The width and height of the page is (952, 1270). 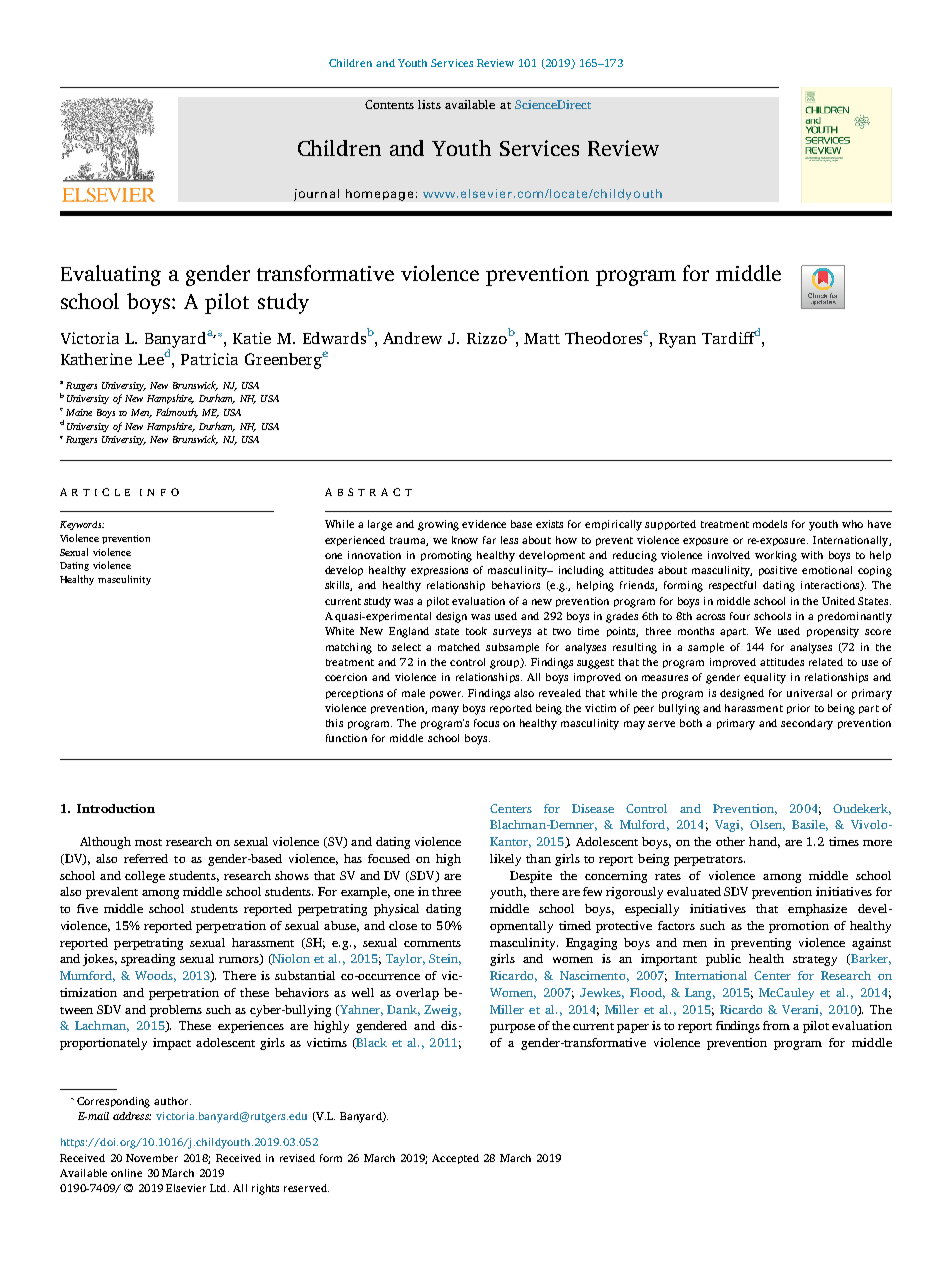 What do you see at coordinates (770, 524) in the page?
I see `models` at bounding box center [770, 524].
